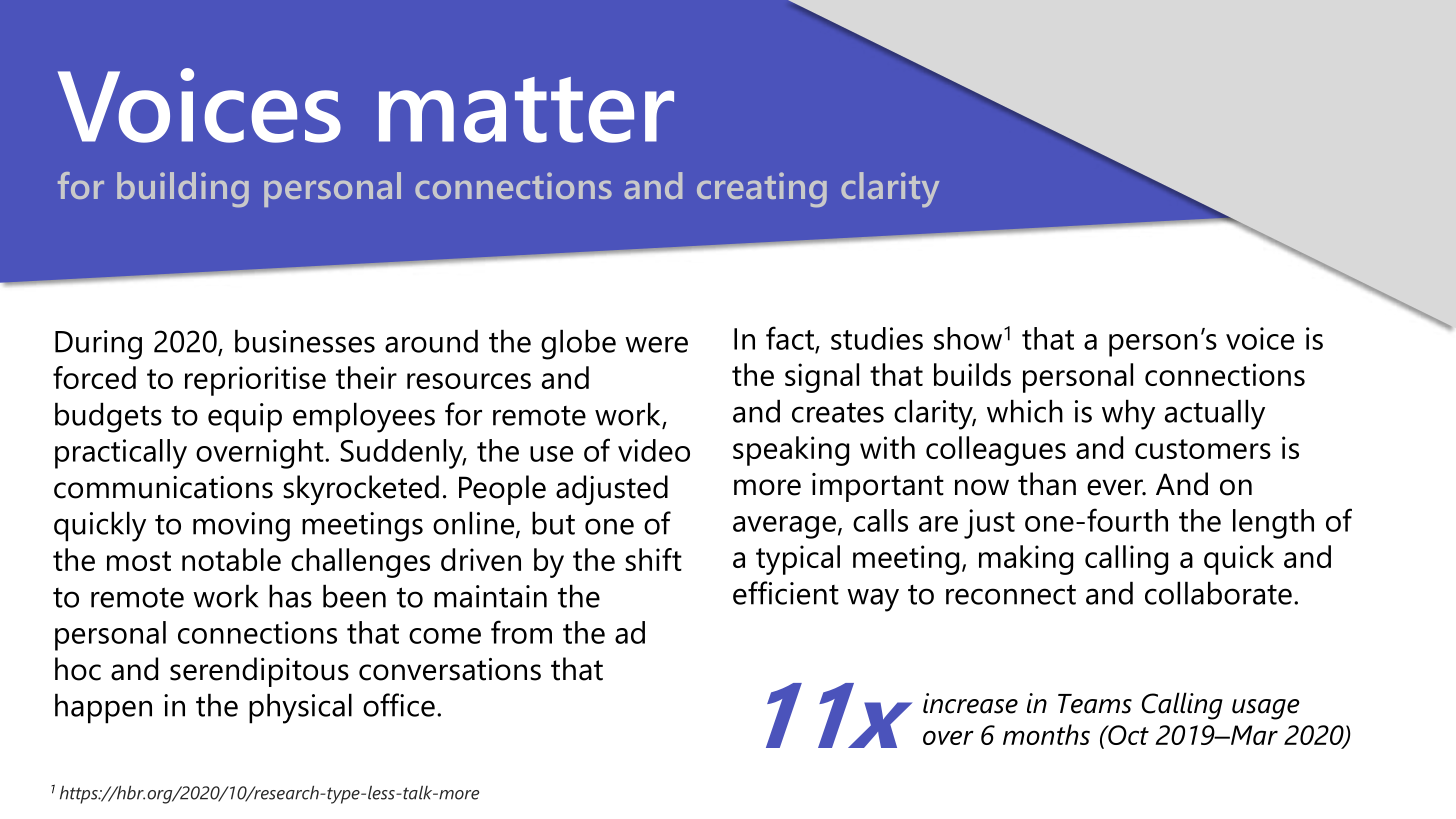 This screenshot has height=819, width=1456. I want to click on businesses, so click(305, 341).
